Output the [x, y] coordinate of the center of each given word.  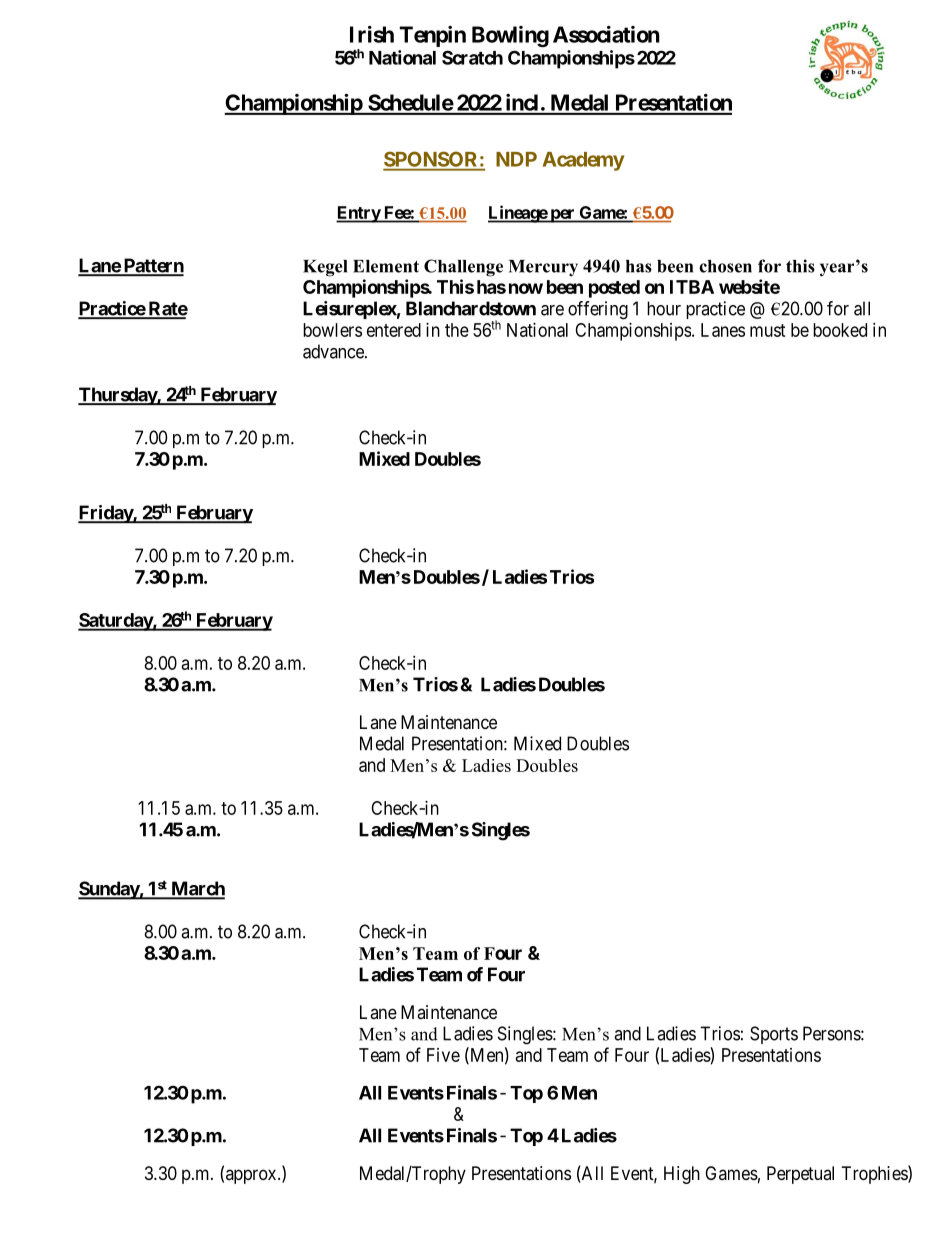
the [457, 330]
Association [606, 34]
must [768, 330]
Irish [372, 34]
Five [443, 1055]
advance [334, 351]
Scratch [472, 57]
